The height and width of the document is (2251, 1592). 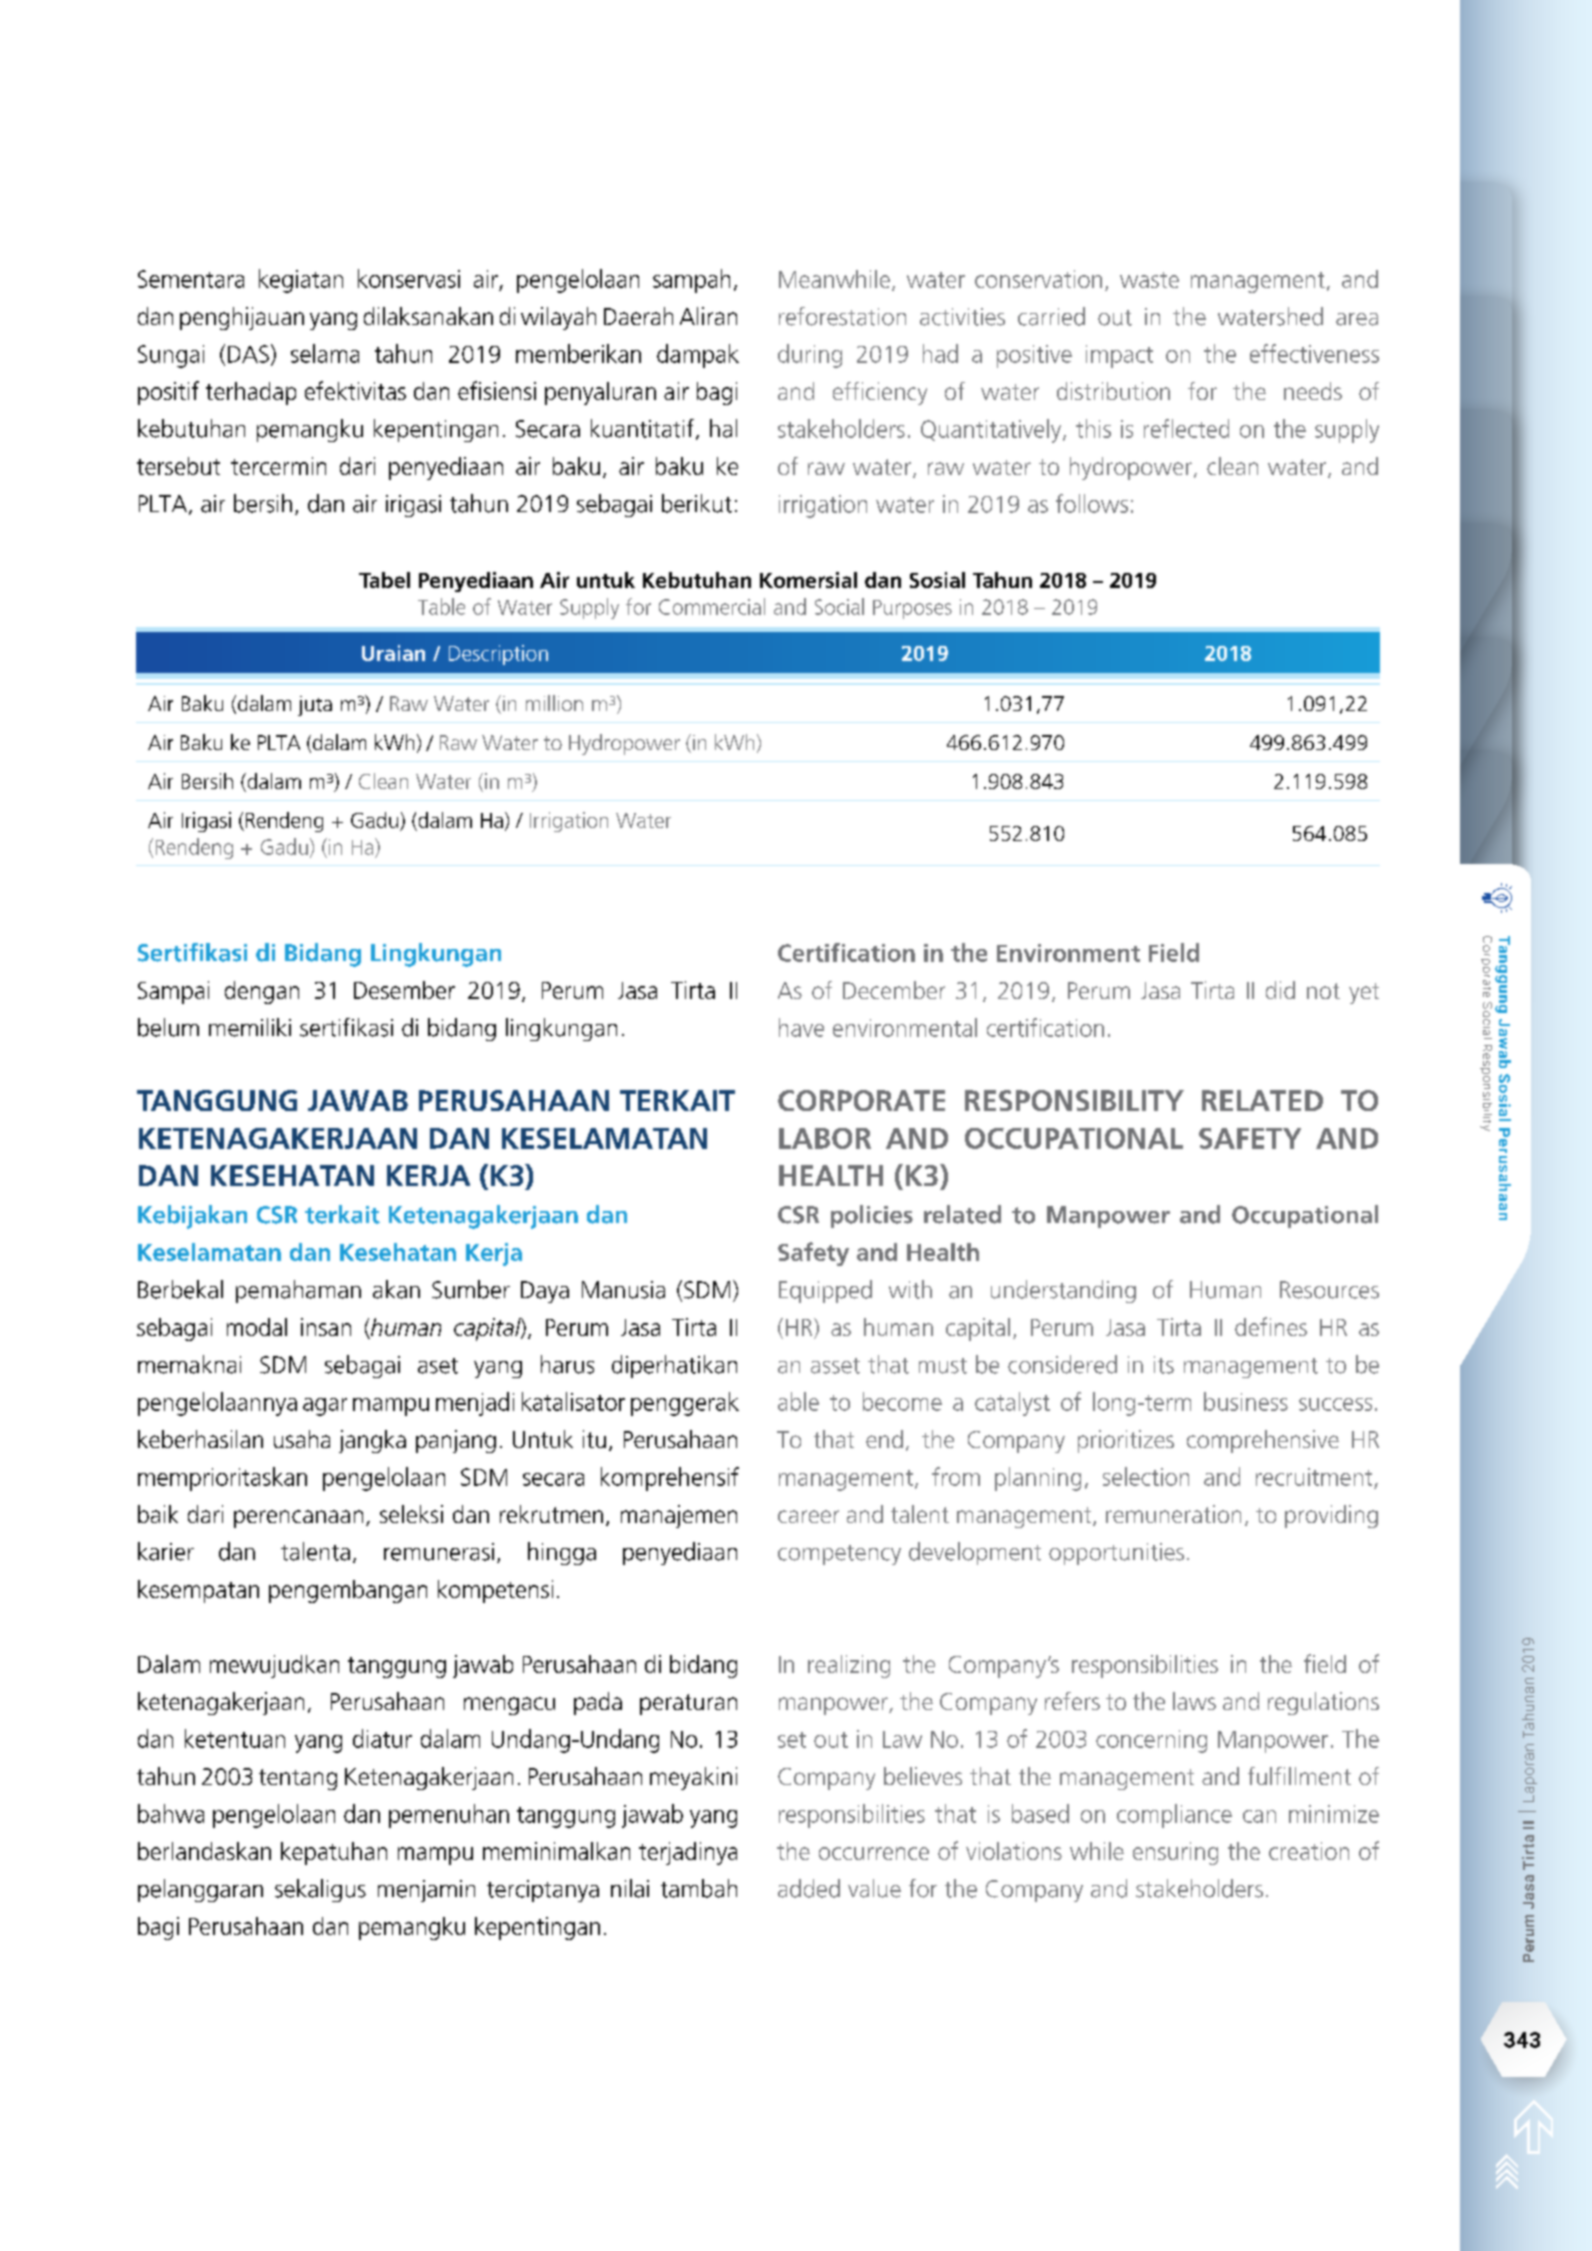 What do you see at coordinates (1092, 503) in the document?
I see `follows` at bounding box center [1092, 503].
